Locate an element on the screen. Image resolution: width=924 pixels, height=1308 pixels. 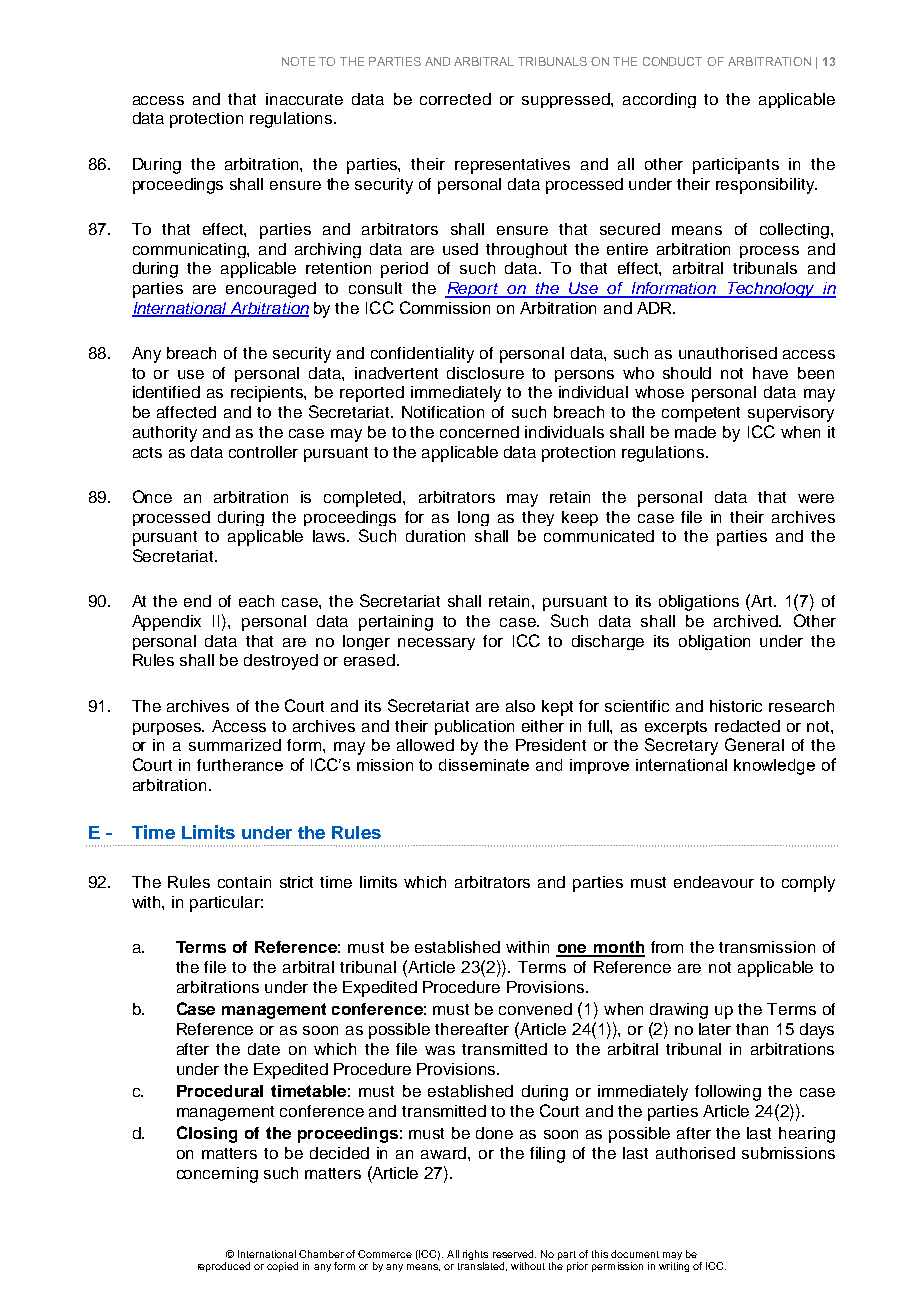
have is located at coordinates (770, 373).
